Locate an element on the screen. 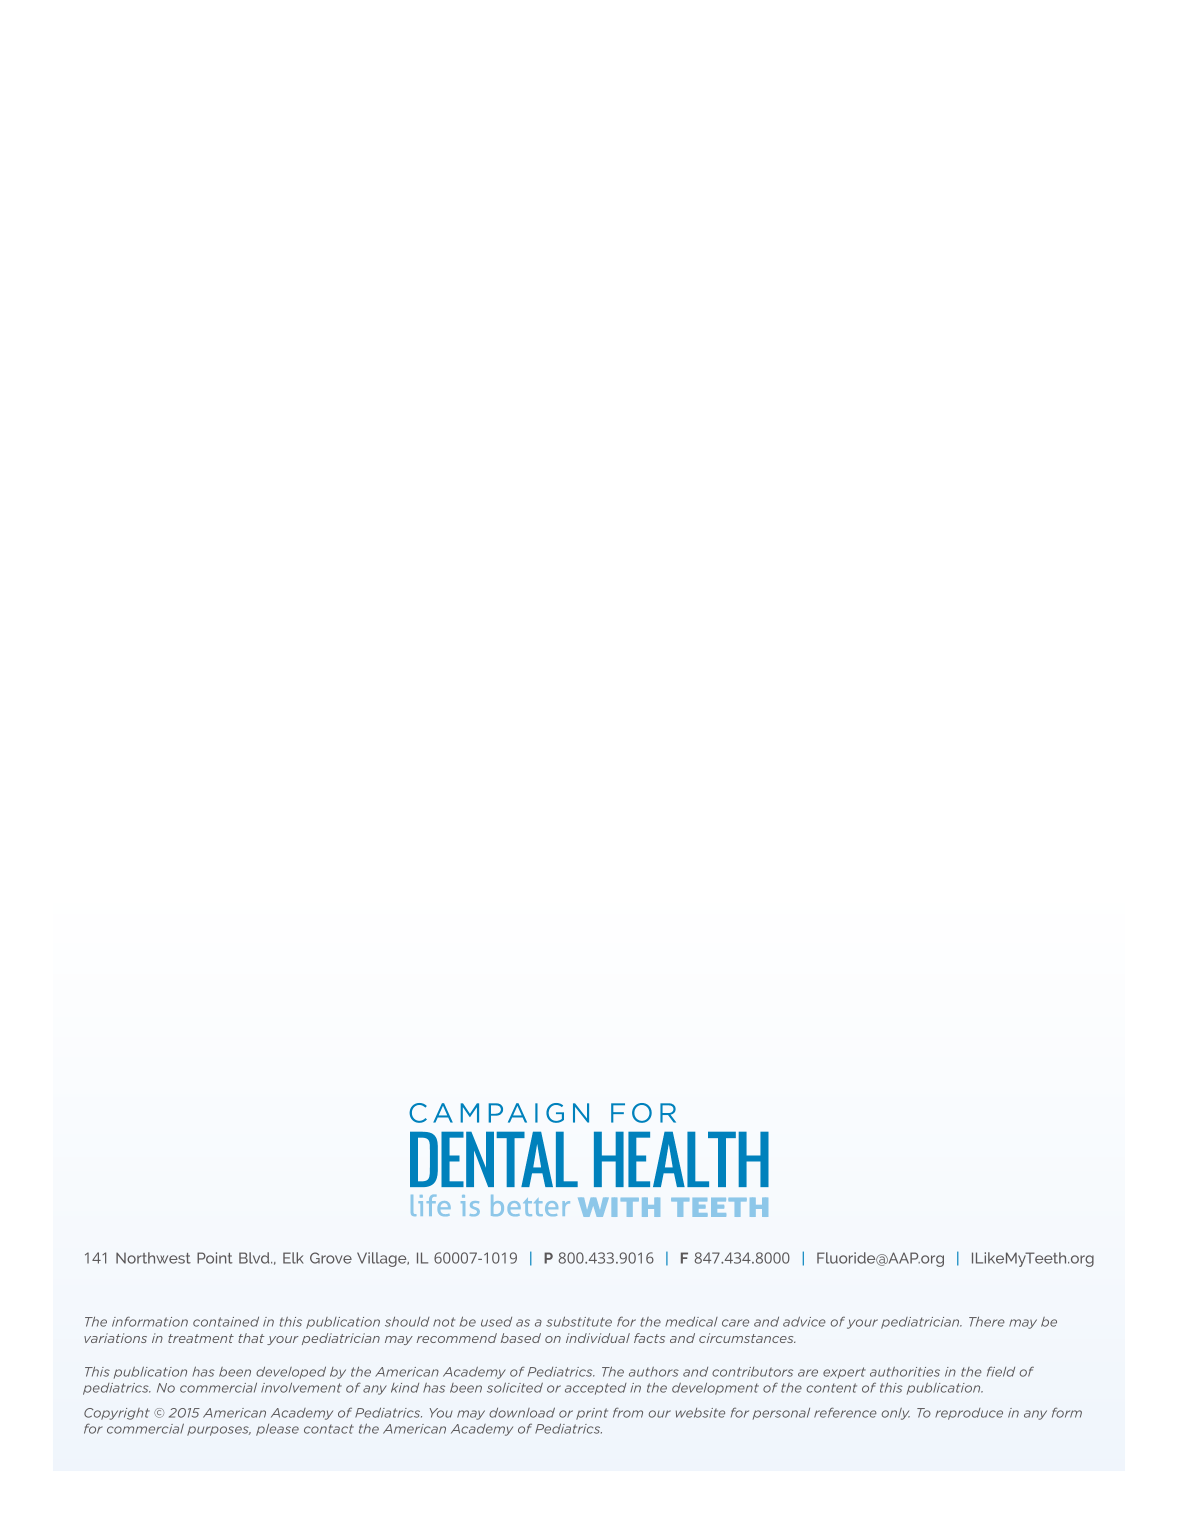 This screenshot has width=1178, height=1524. purposes is located at coordinates (219, 1431).
